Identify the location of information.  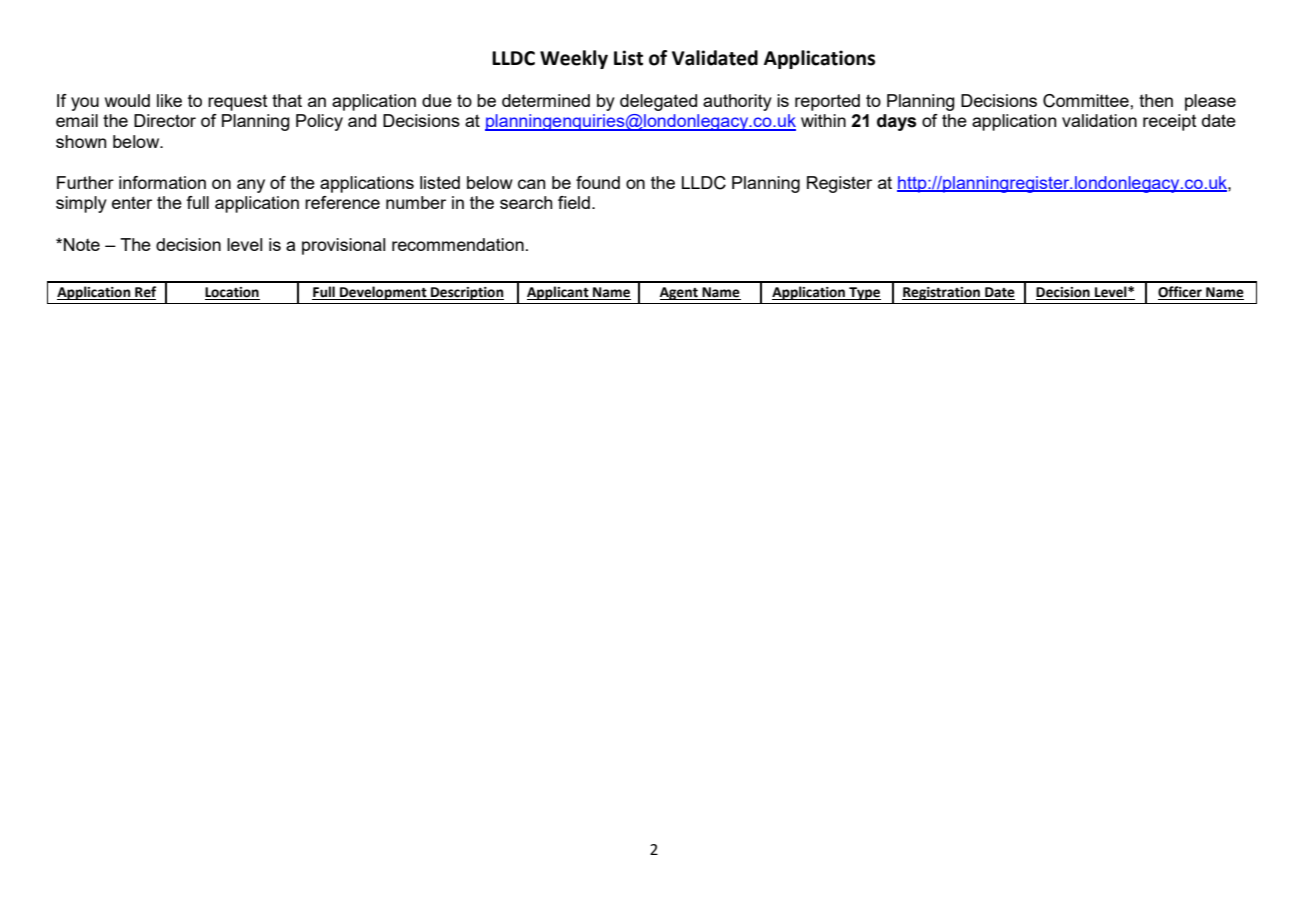
(162, 182).
